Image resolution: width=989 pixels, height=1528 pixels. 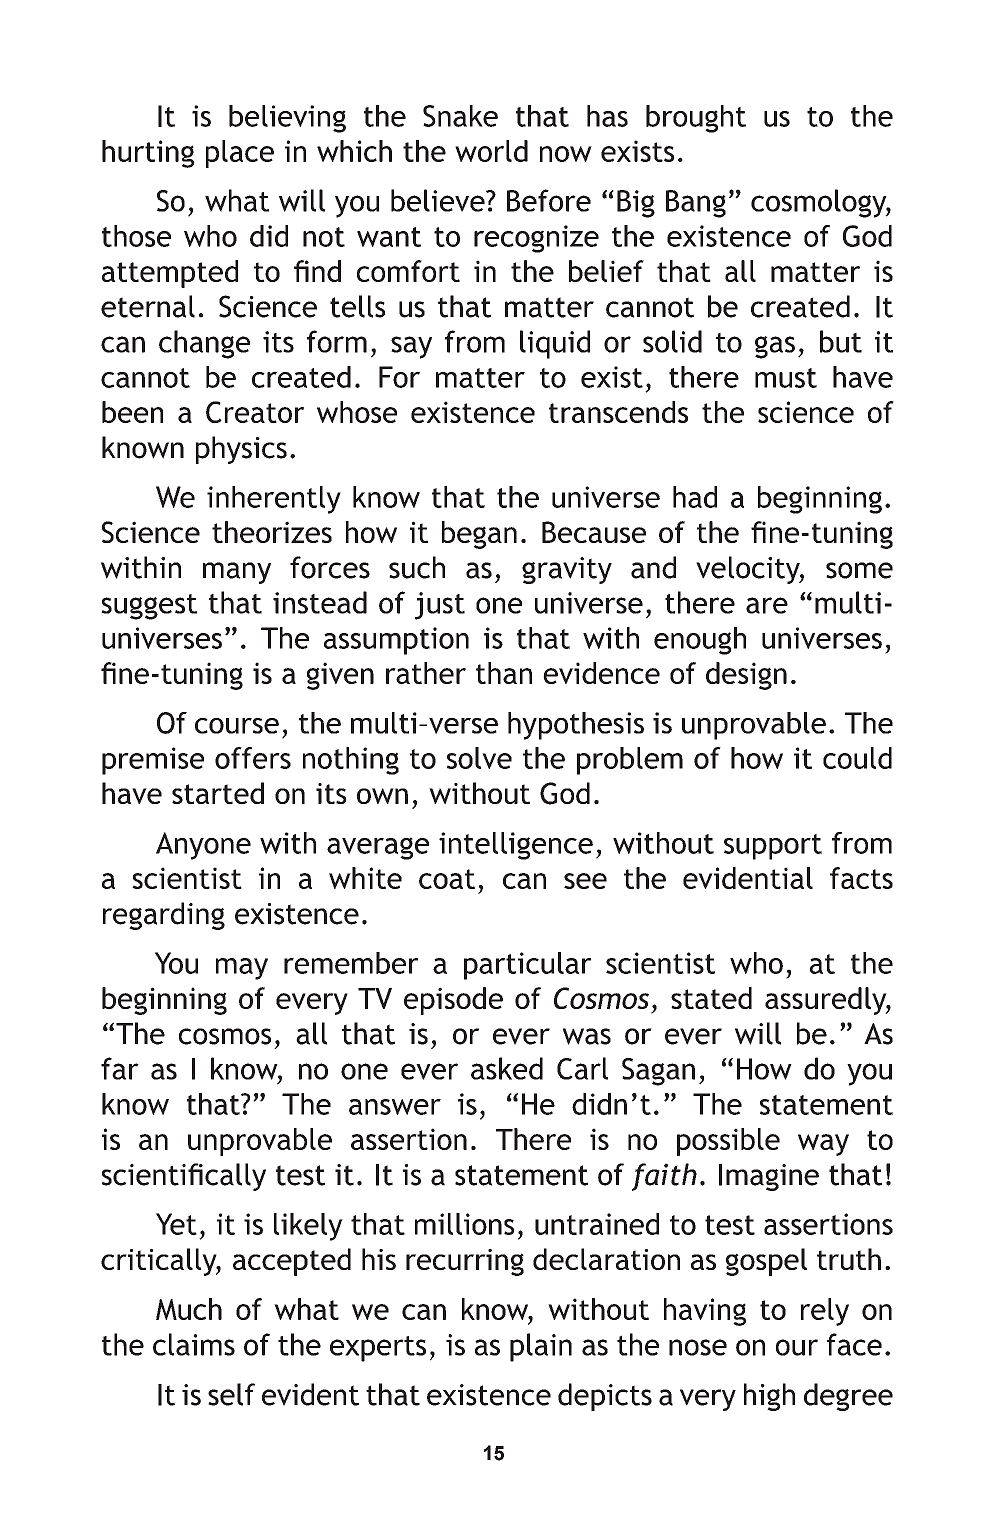 What do you see at coordinates (194, 1344) in the page?
I see `claims` at bounding box center [194, 1344].
